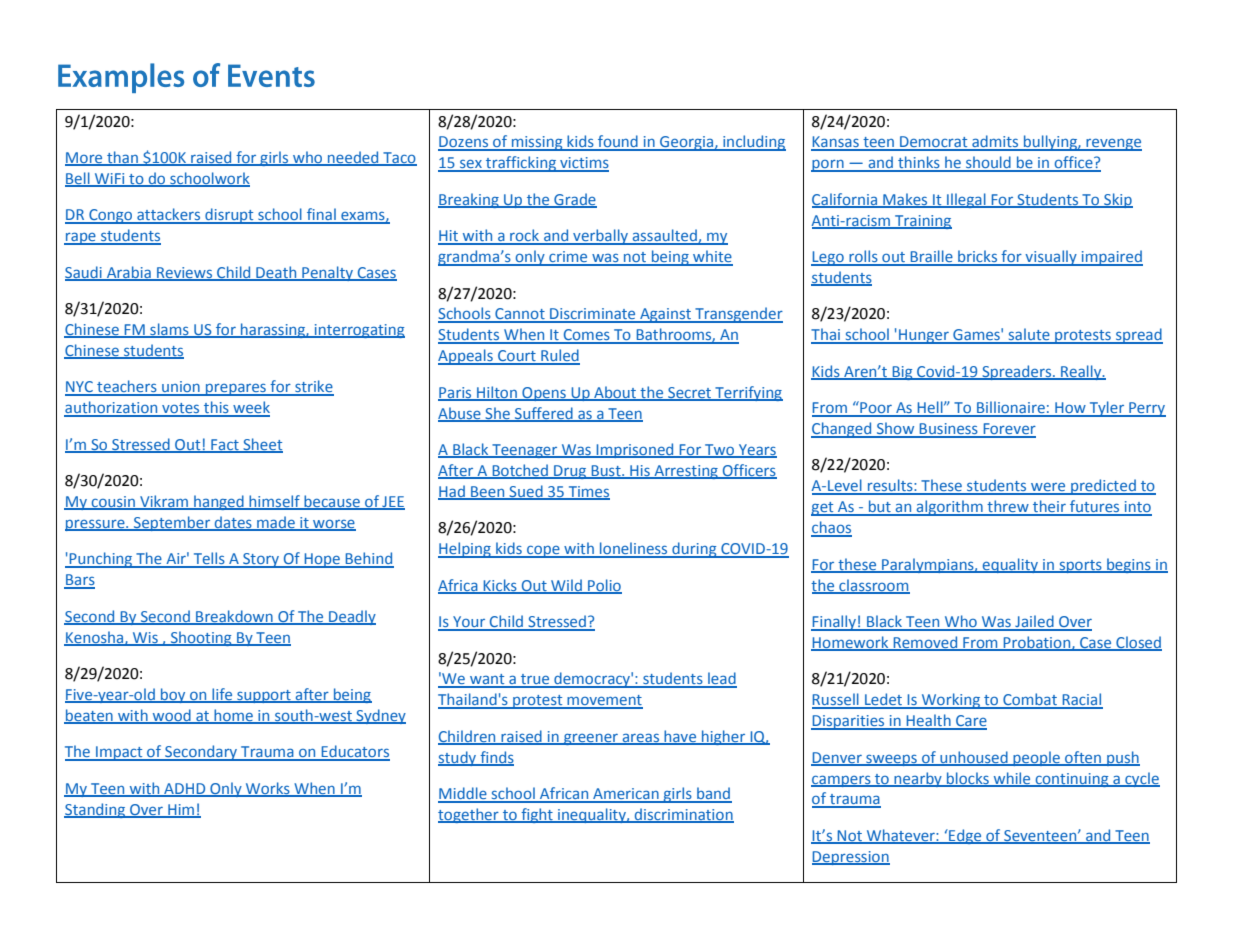  What do you see at coordinates (96, 810) in the screenshot?
I see `Standing` at bounding box center [96, 810].
